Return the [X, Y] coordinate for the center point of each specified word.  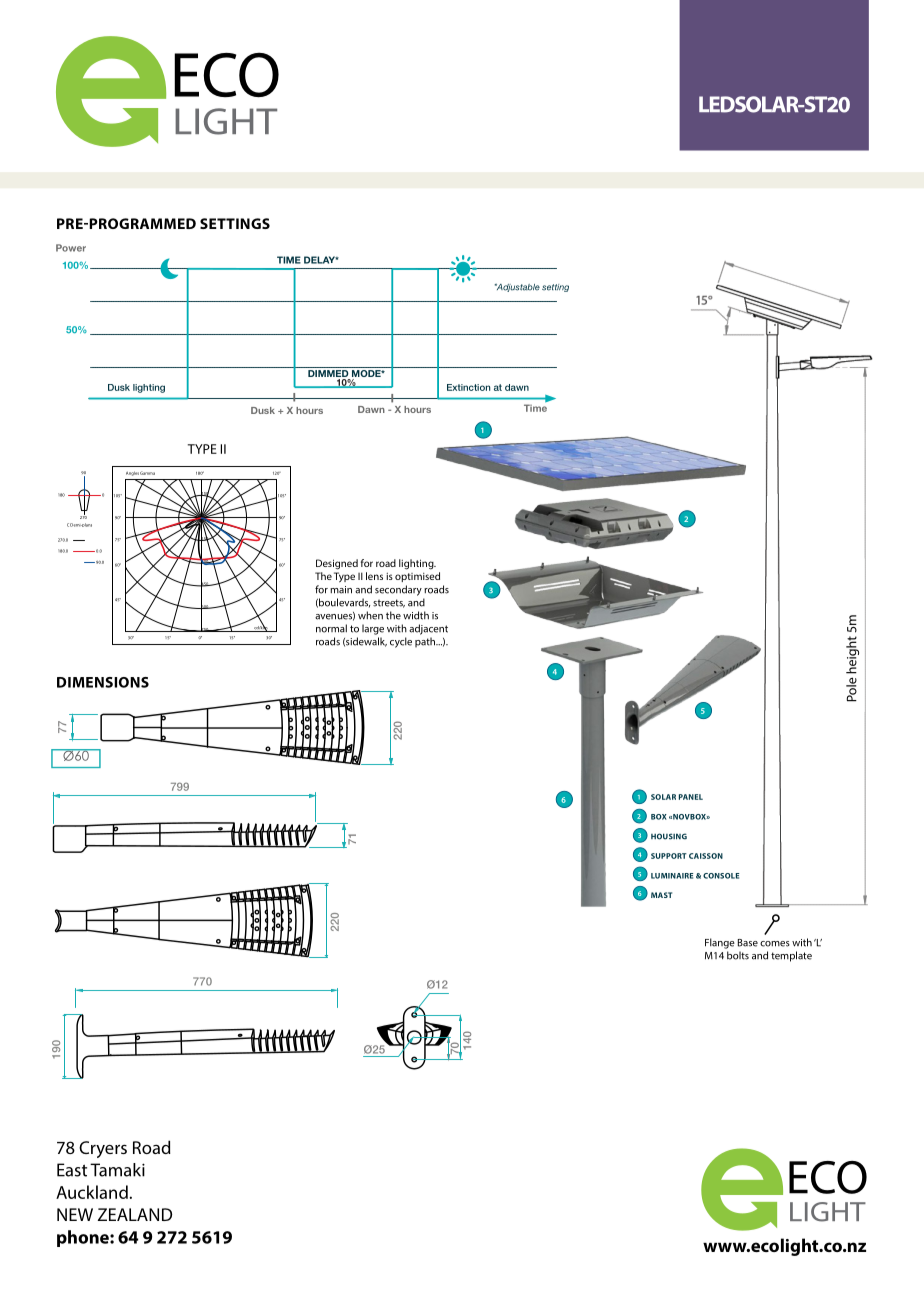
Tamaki [117, 1170]
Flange [720, 943]
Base [748, 943]
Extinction [468, 387]
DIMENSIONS [103, 682]
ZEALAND [135, 1214]
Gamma [147, 473]
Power [71, 248]
